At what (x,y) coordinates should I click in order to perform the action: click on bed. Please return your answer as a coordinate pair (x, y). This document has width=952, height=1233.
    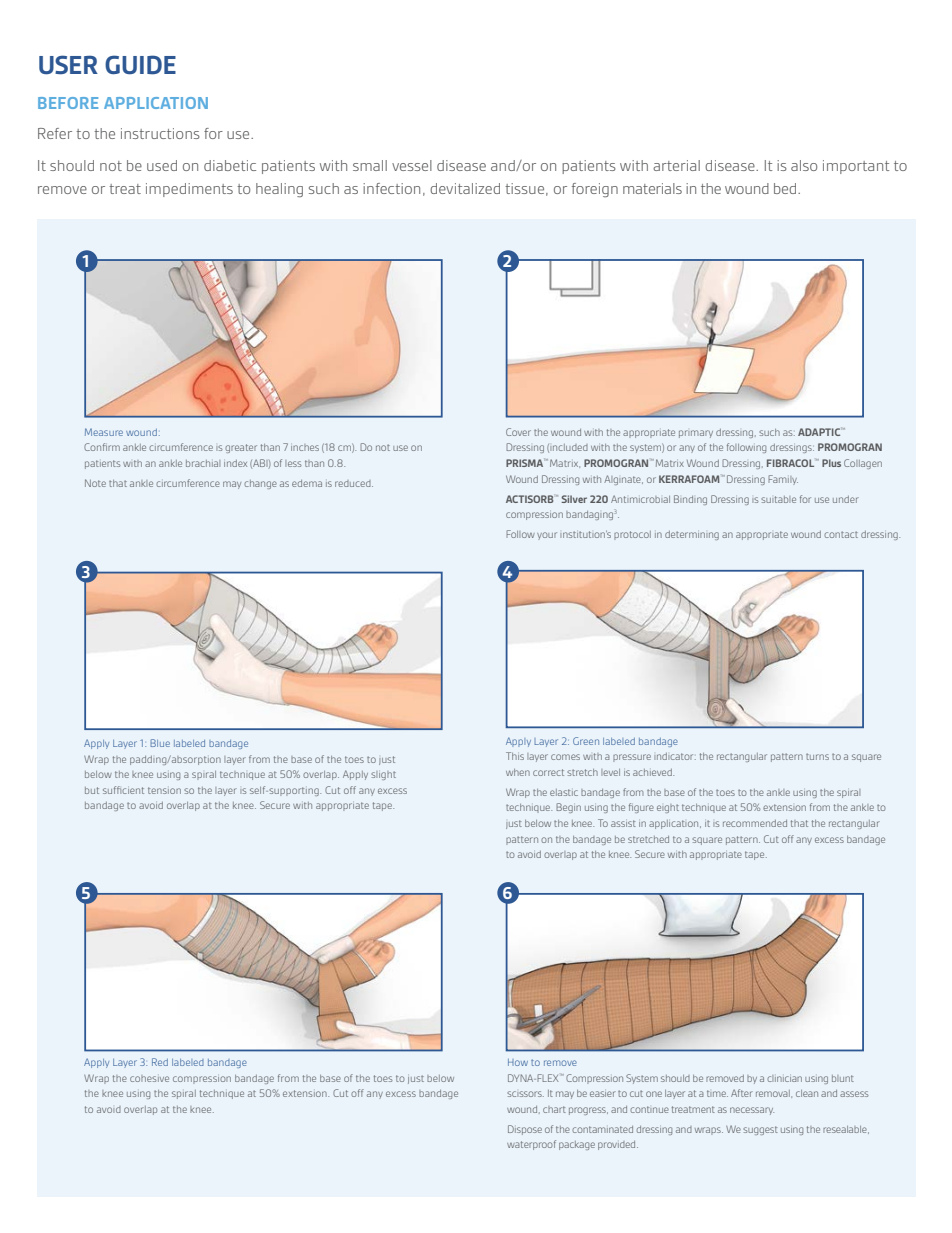
    Looking at the image, I should click on (786, 188).
